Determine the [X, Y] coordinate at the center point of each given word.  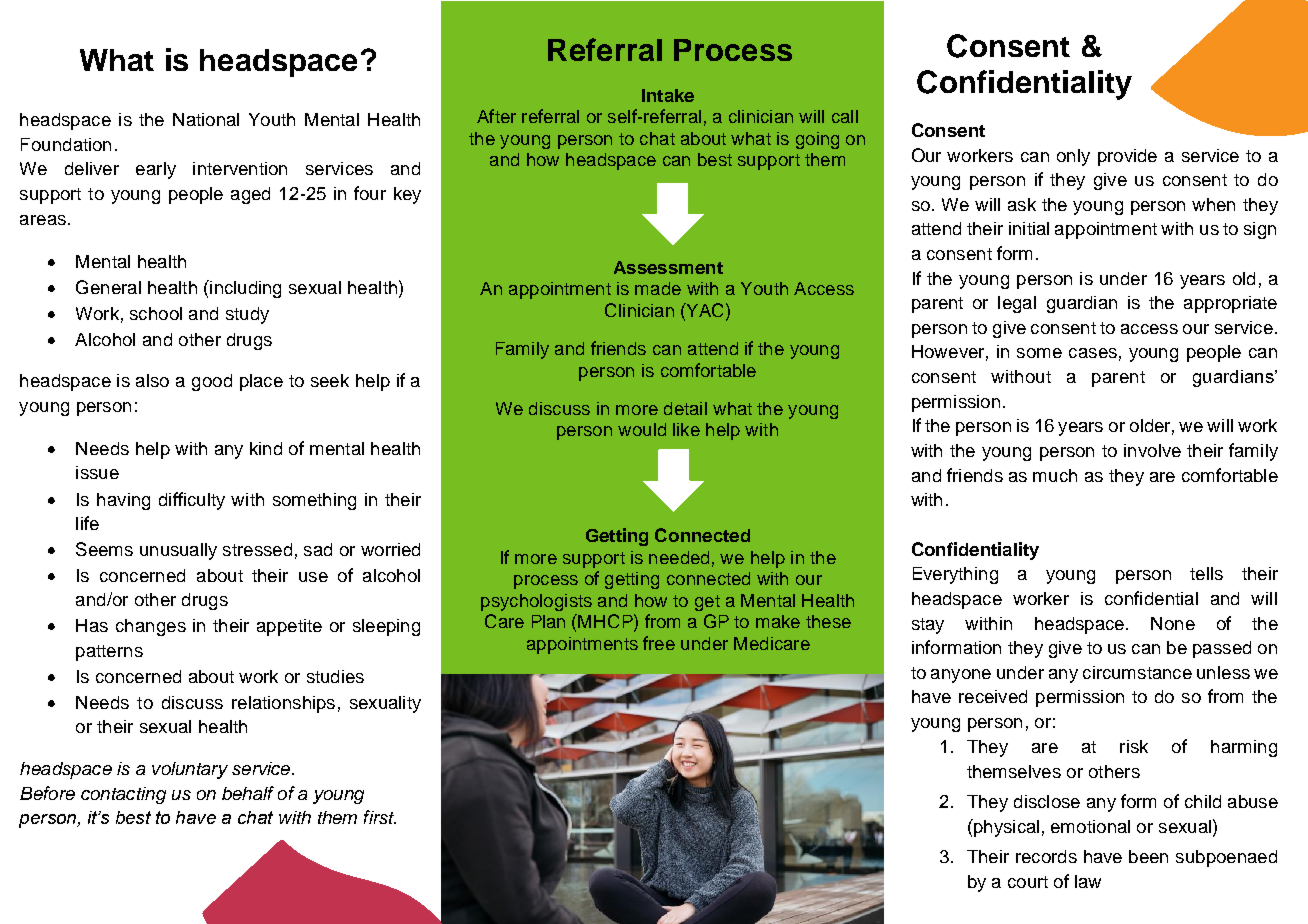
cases [1093, 353]
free [659, 643]
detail [685, 408]
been [1148, 856]
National [206, 119]
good [212, 382]
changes [151, 627]
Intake [668, 95]
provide [1127, 157]
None [1173, 623]
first [380, 817]
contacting [123, 795]
